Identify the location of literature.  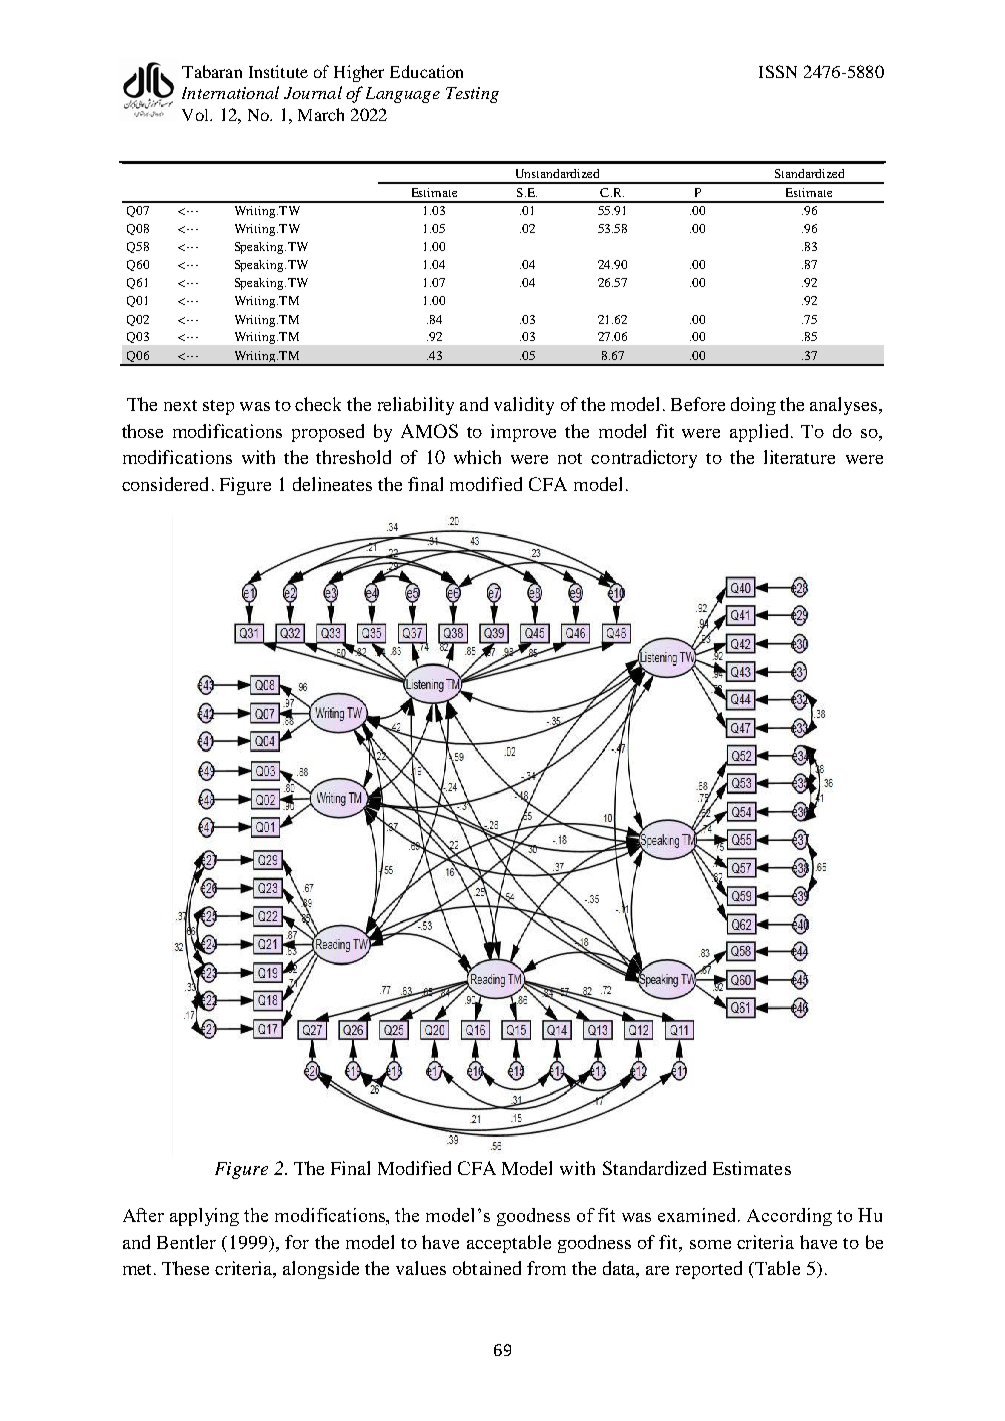
(799, 457).
